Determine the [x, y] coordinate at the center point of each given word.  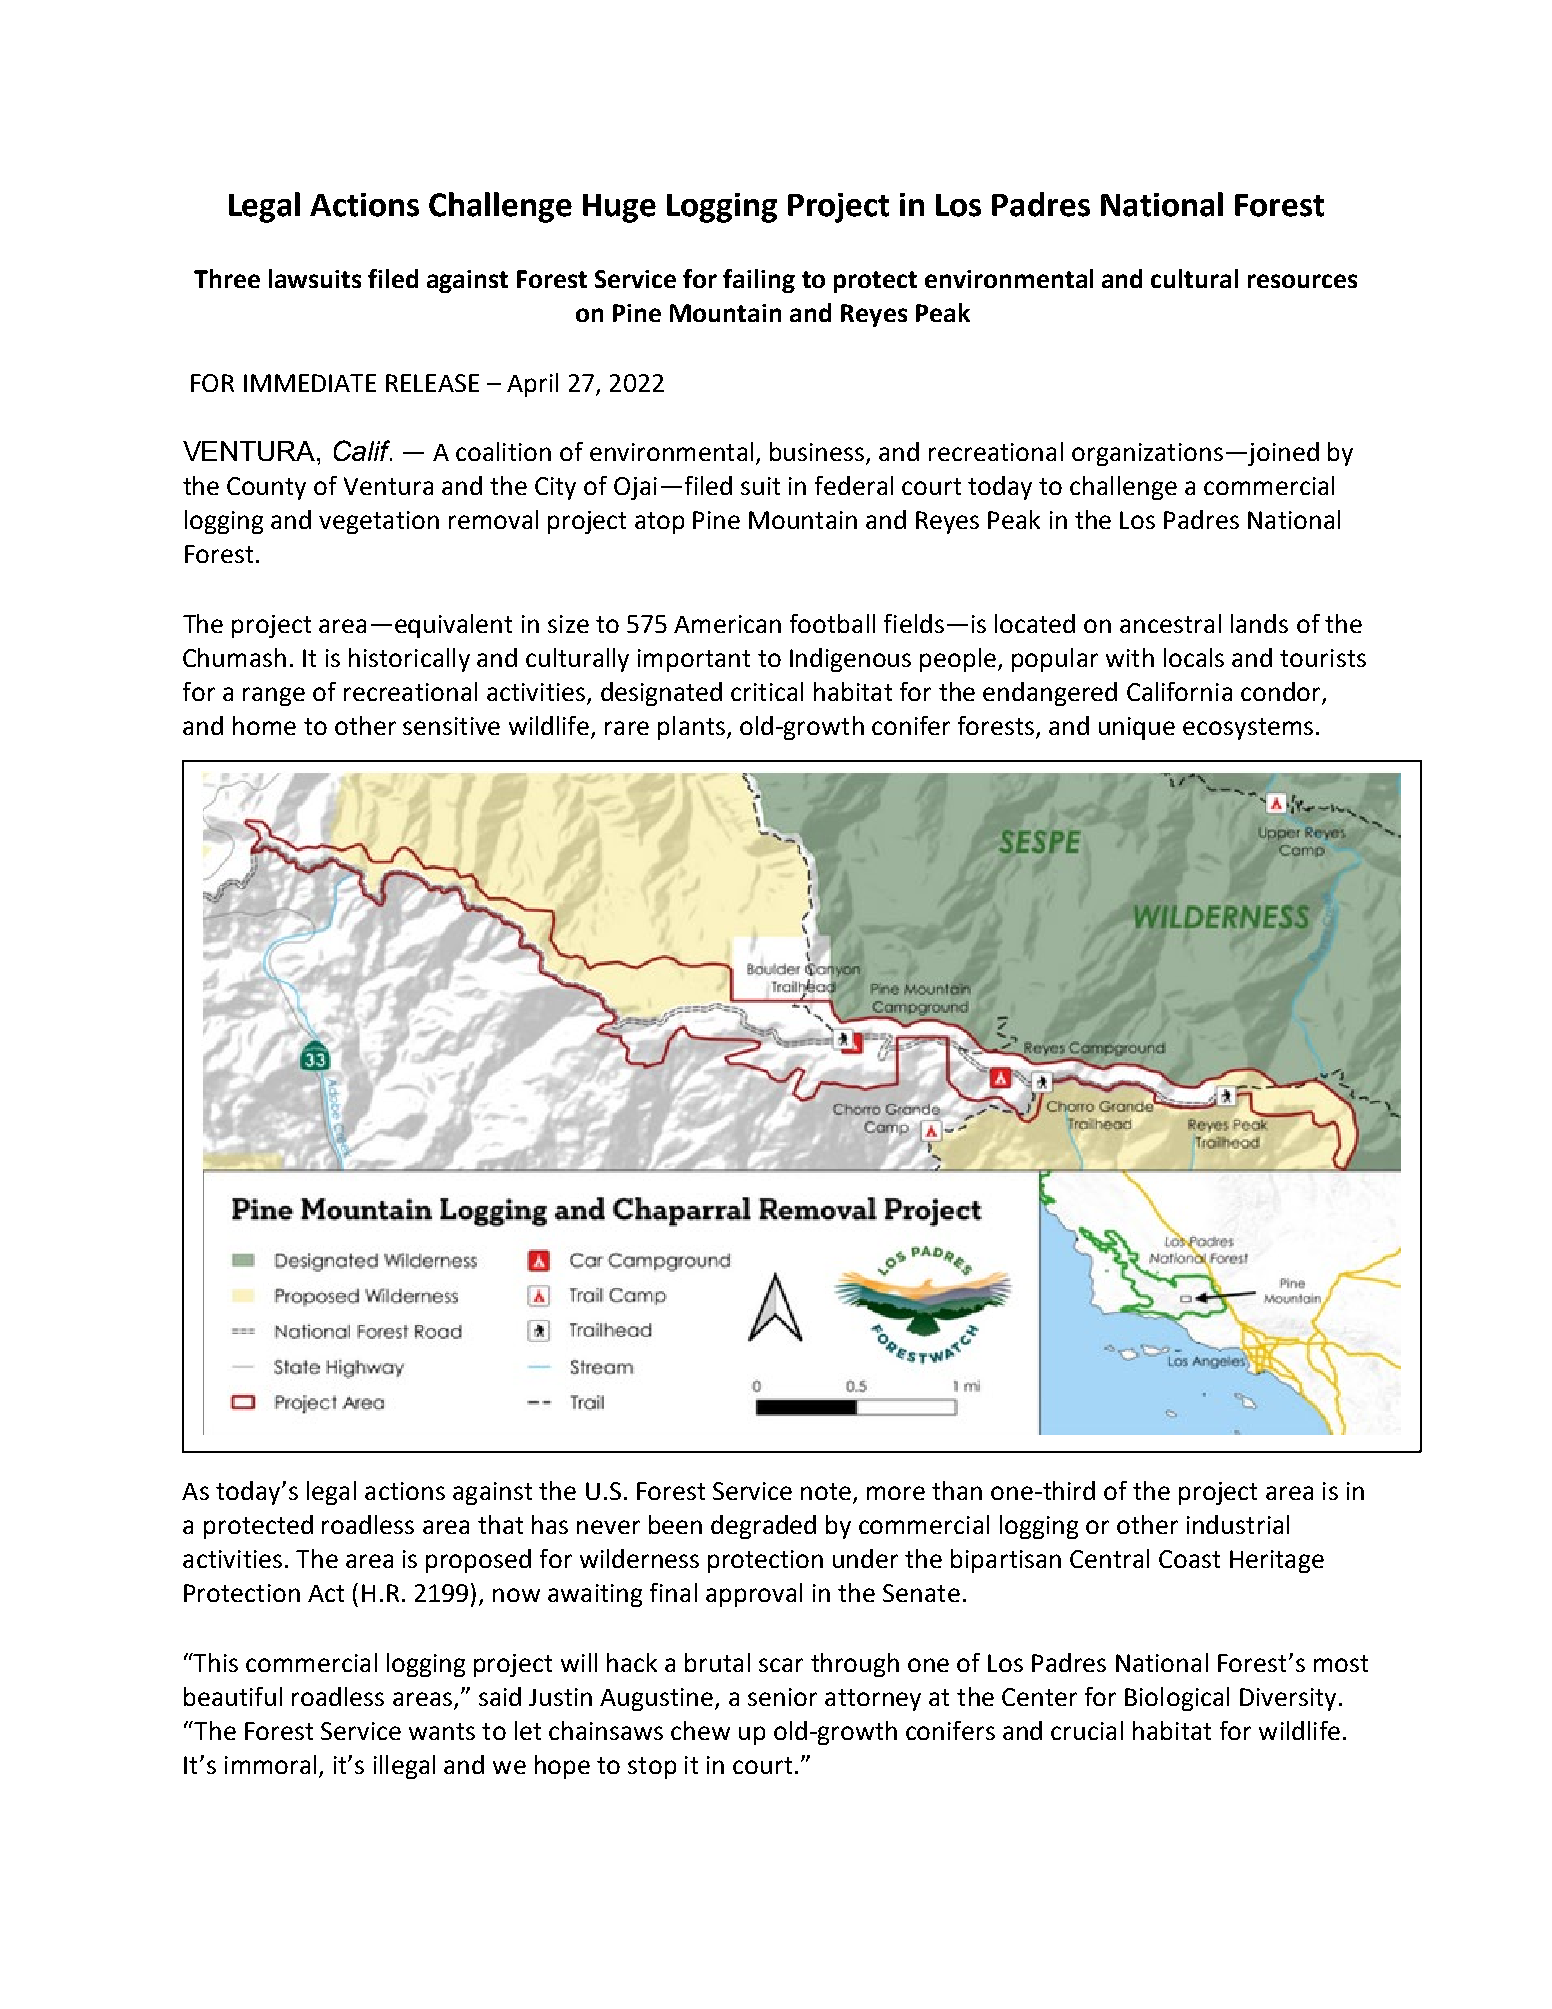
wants [442, 1731]
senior [782, 1697]
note [827, 1493]
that [500, 1524]
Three [227, 278]
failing [759, 281]
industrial [1238, 1524]
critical [767, 691]
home [264, 725]
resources [1302, 281]
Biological [1177, 1699]
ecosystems [1248, 729]
